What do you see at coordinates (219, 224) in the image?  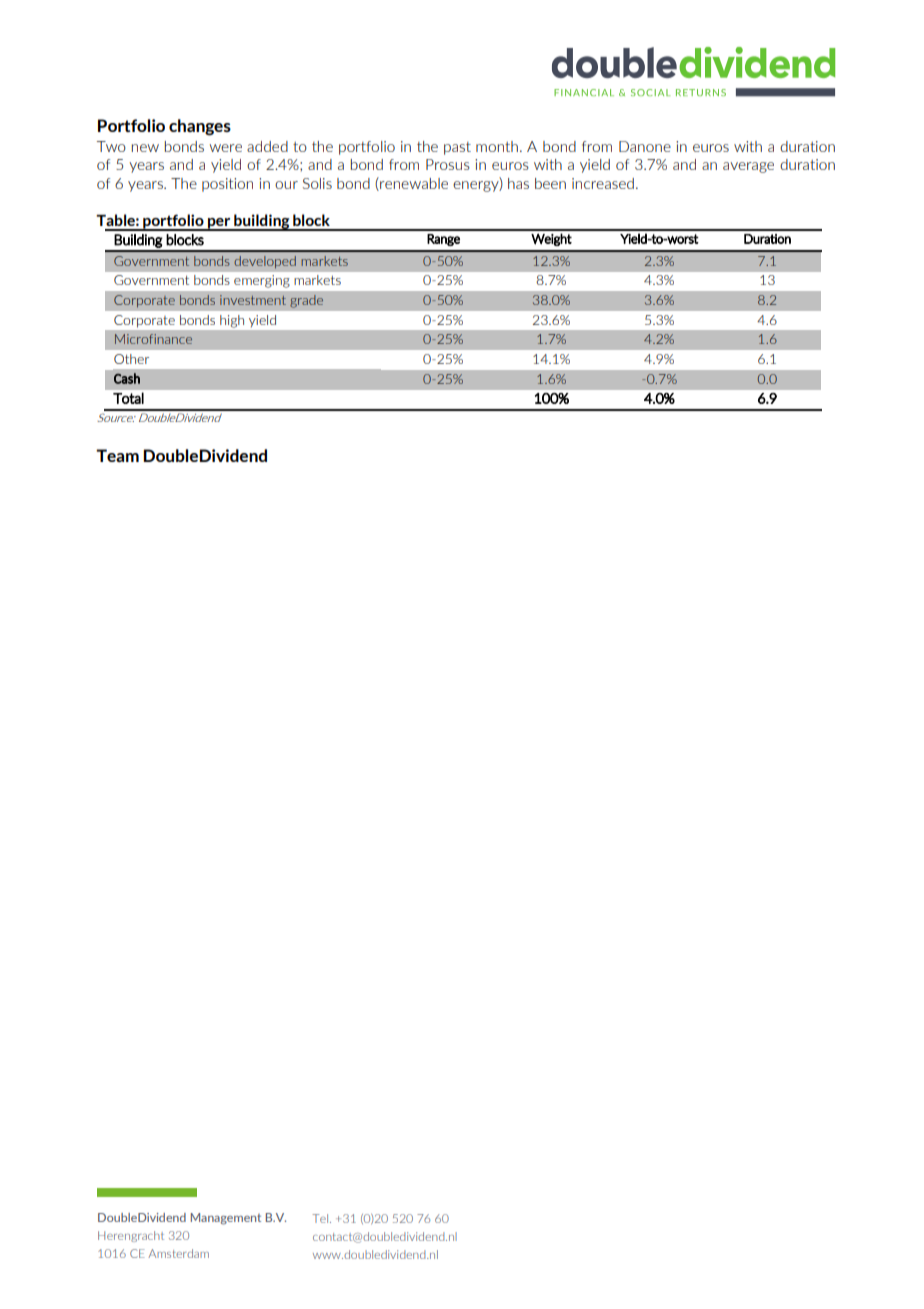 I see `per` at bounding box center [219, 224].
